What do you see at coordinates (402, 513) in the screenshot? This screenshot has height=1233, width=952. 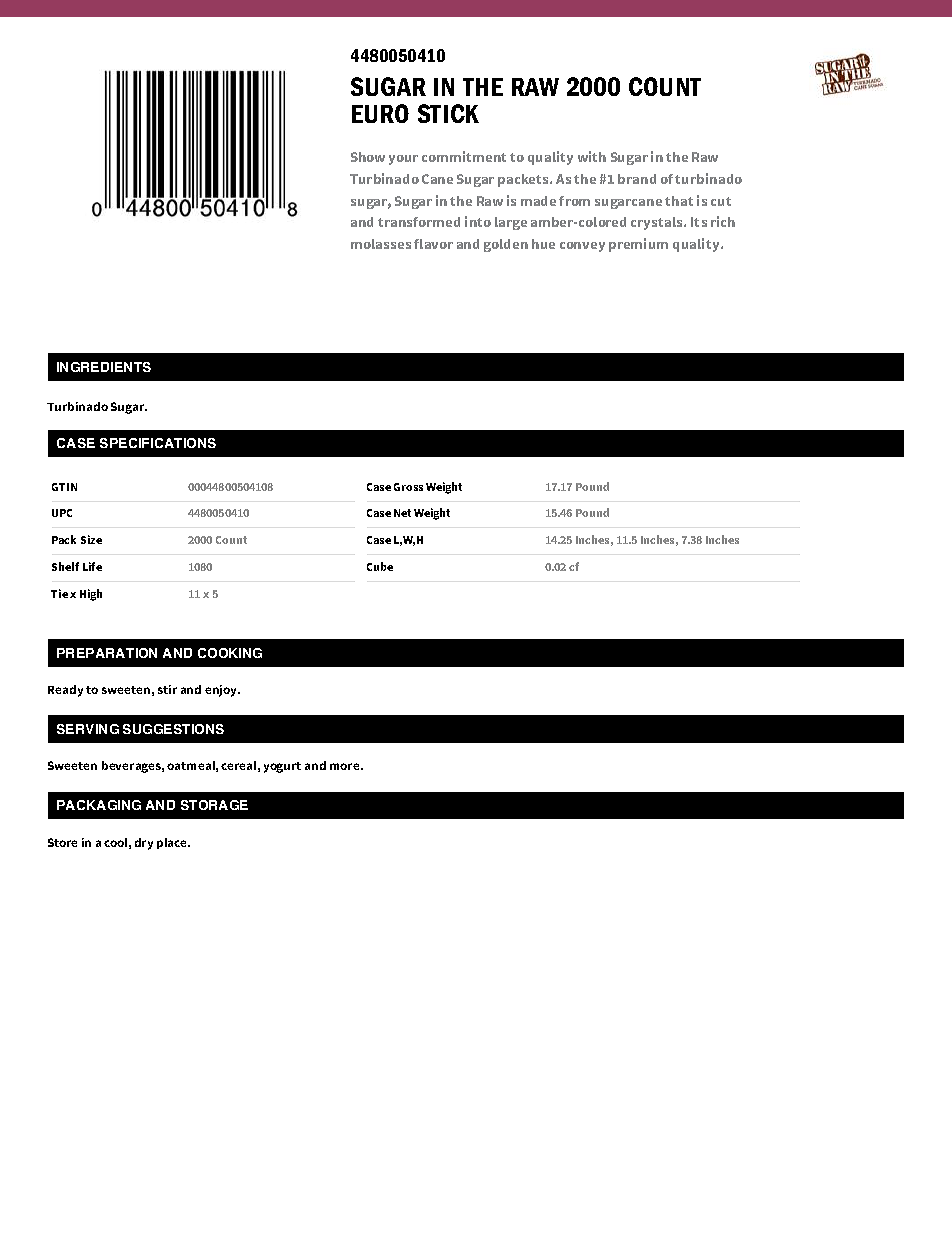 I see `Net` at bounding box center [402, 513].
